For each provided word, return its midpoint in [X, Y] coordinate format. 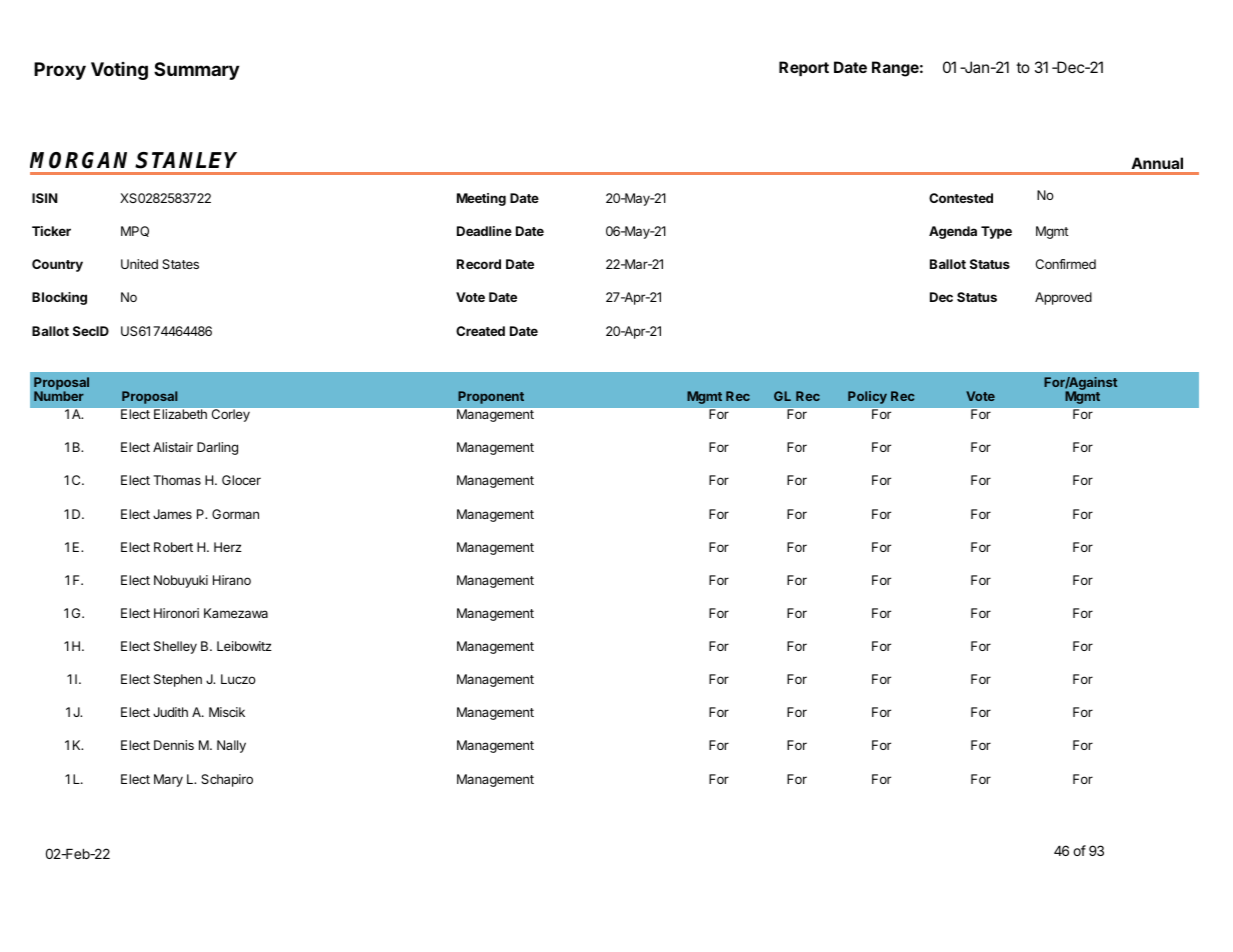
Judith [170, 712]
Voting [119, 71]
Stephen [178, 680]
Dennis [174, 745]
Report [804, 68]
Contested [961, 198]
